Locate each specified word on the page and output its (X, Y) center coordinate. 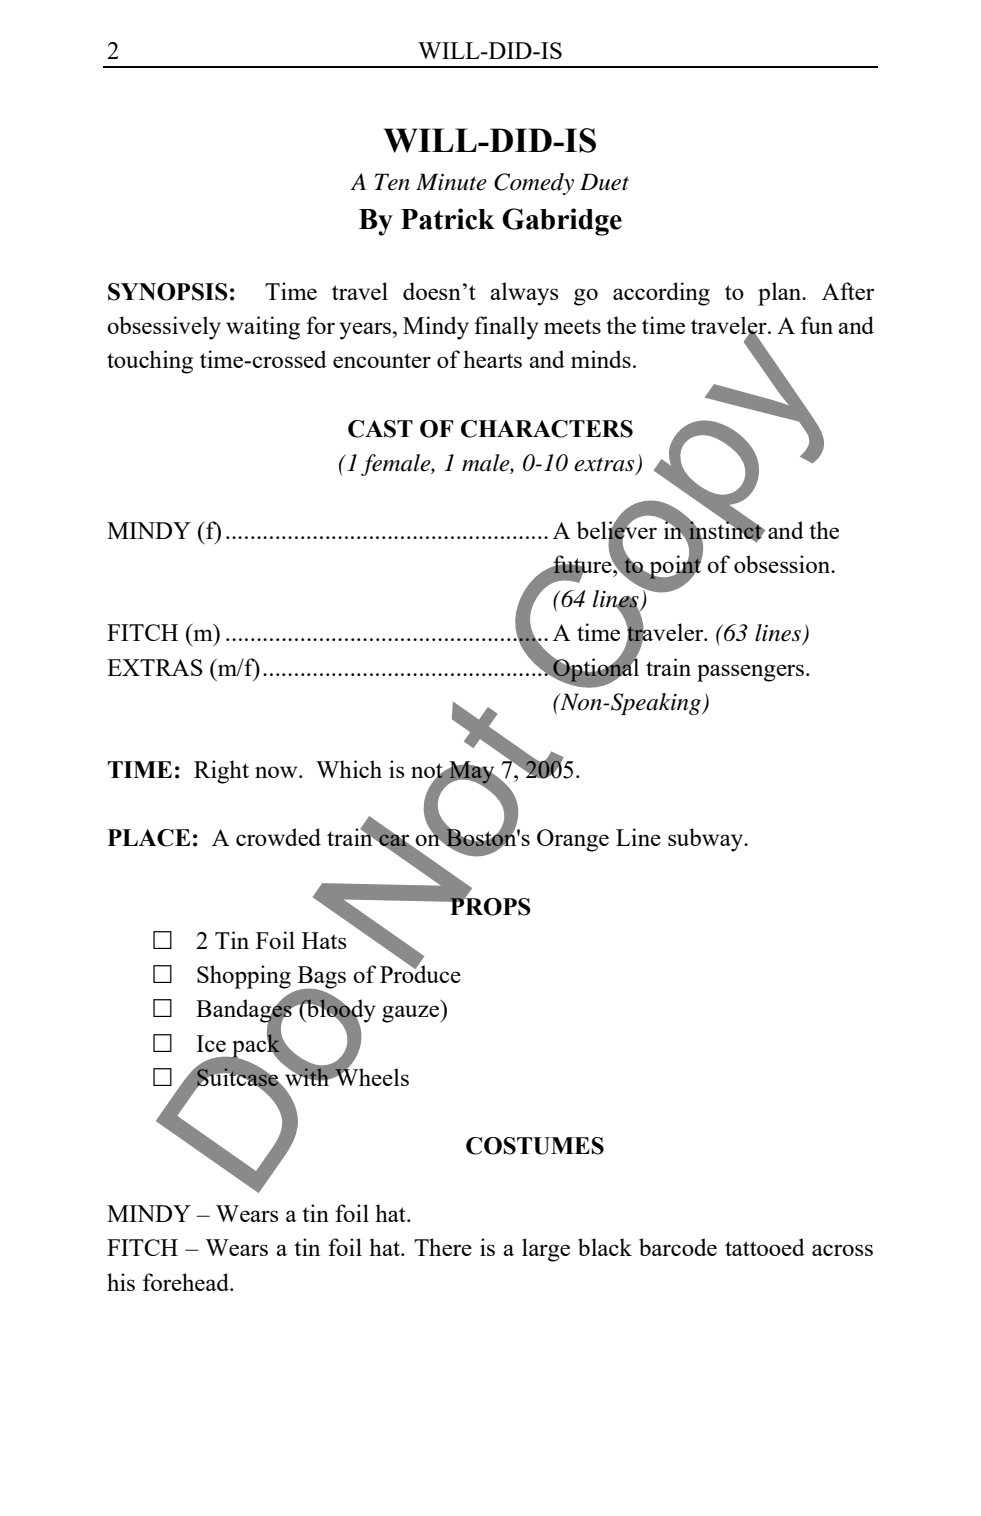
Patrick (448, 219)
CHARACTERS (547, 429)
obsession (783, 564)
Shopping (244, 977)
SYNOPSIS (168, 292)
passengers (750, 673)
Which (349, 769)
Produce (420, 973)
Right (221, 772)
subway (706, 840)
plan (781, 294)
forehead (187, 1282)
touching (150, 362)
